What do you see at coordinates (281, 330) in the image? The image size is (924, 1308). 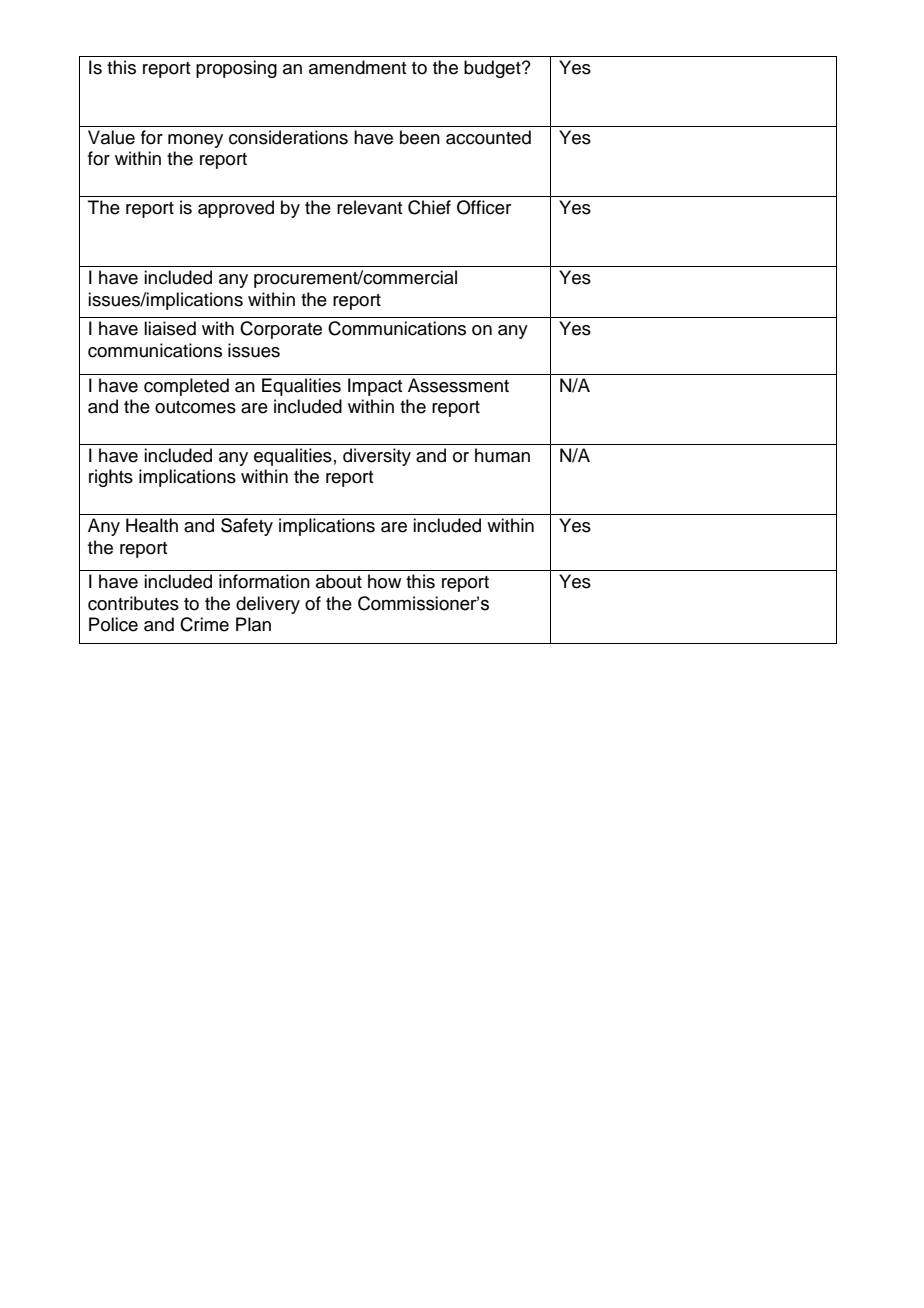 I see `Corporate` at bounding box center [281, 330].
